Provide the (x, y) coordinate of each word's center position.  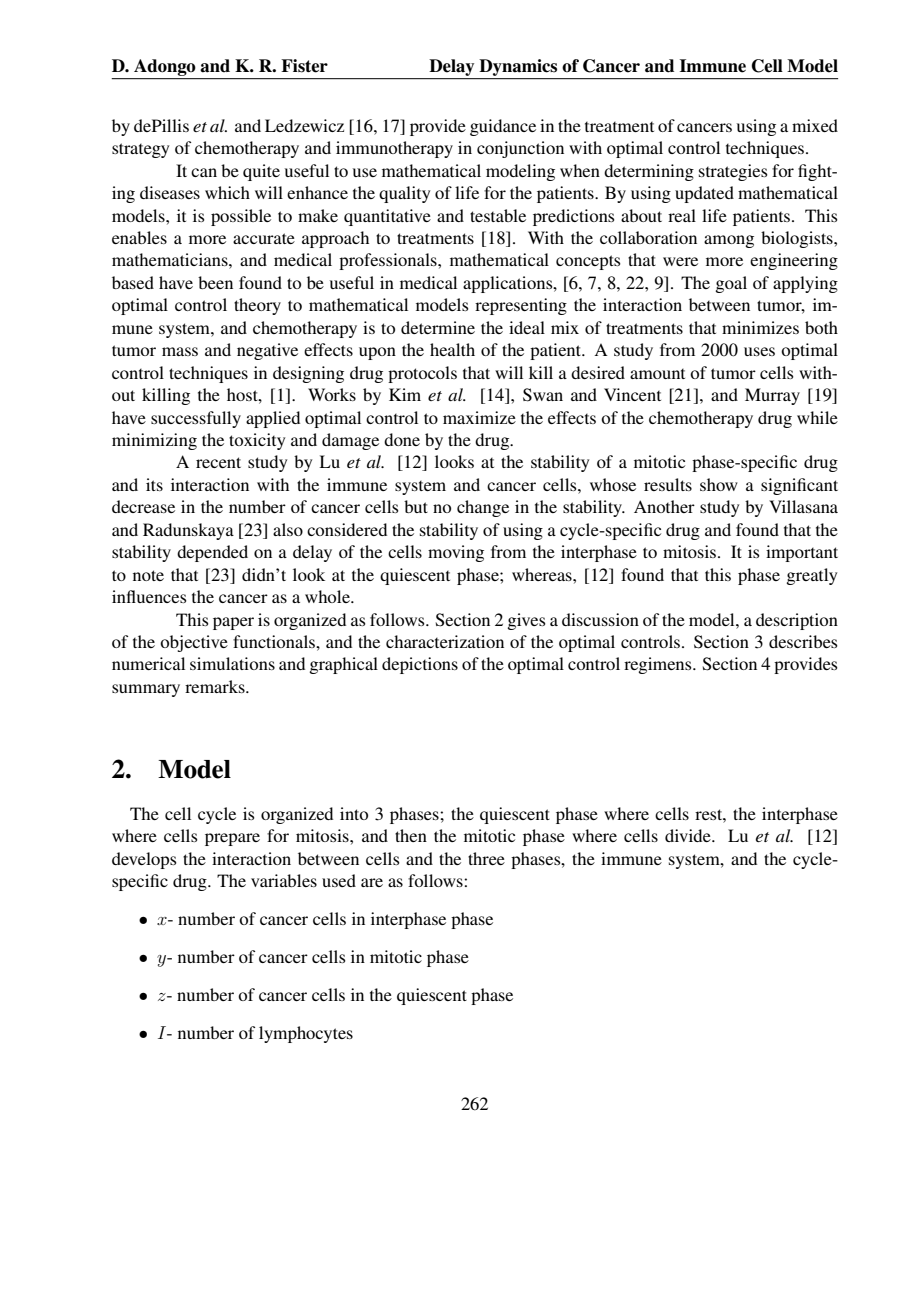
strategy (140, 150)
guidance (503, 127)
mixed (815, 125)
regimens (659, 665)
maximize (479, 417)
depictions (420, 665)
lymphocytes (306, 1034)
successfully (196, 419)
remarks (216, 686)
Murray (772, 396)
